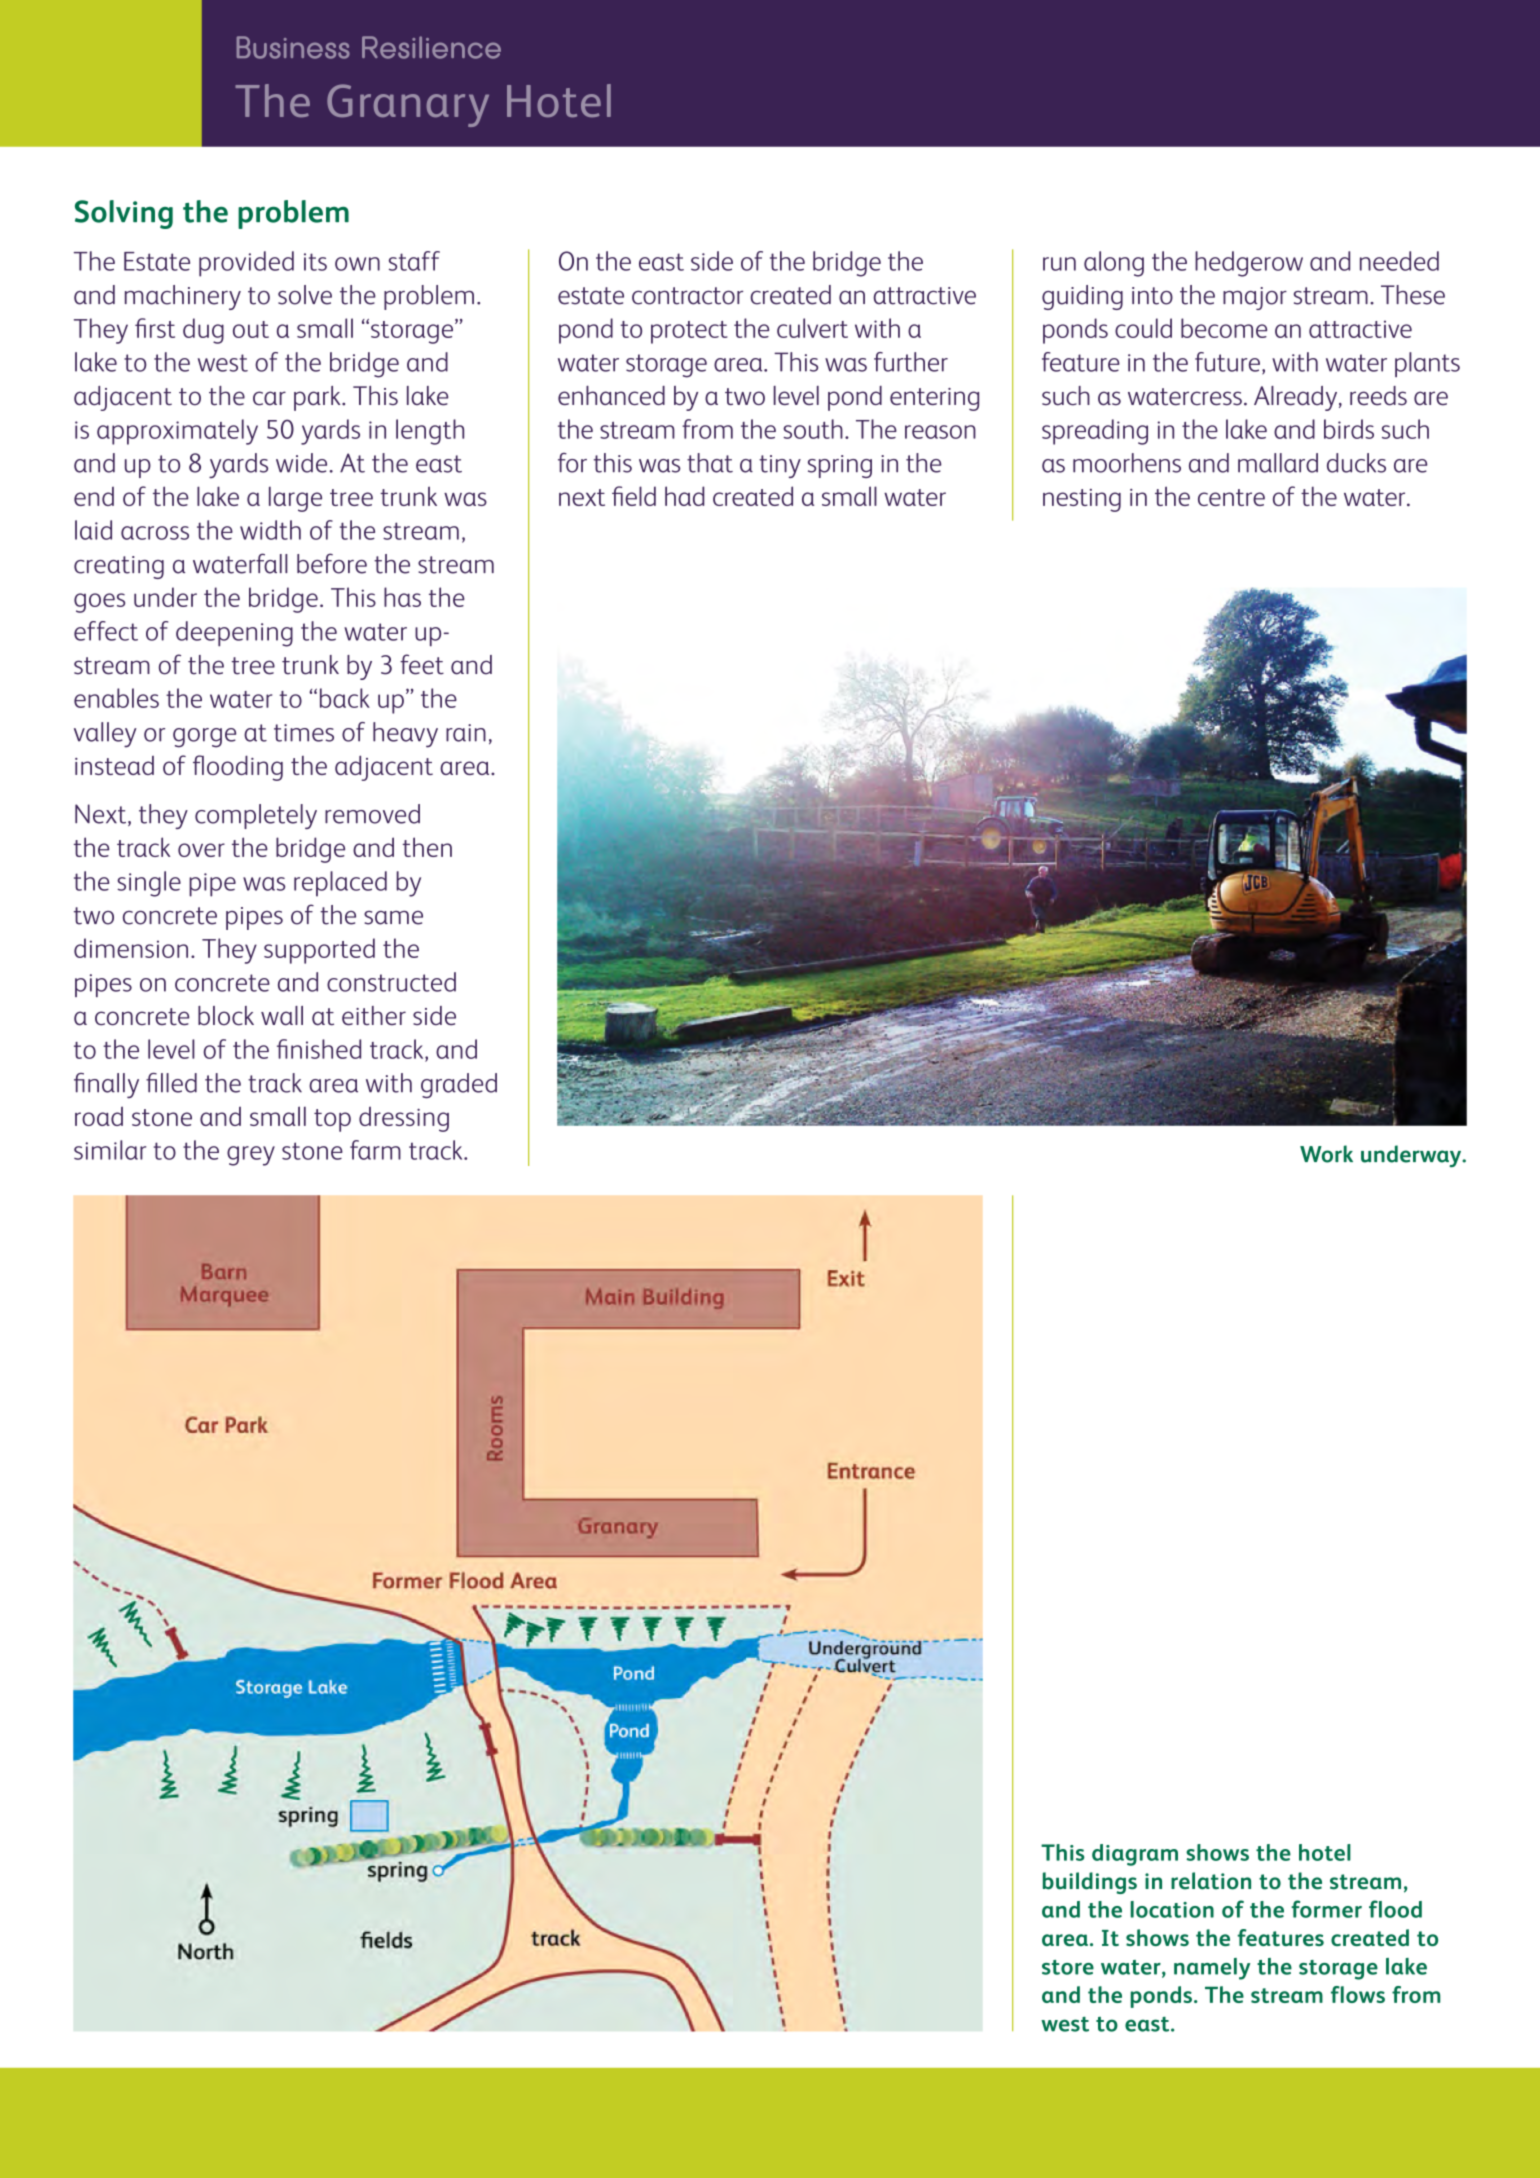 The width and height of the document is (1540, 2178). What do you see at coordinates (251, 1156) in the document?
I see `grey` at bounding box center [251, 1156].
